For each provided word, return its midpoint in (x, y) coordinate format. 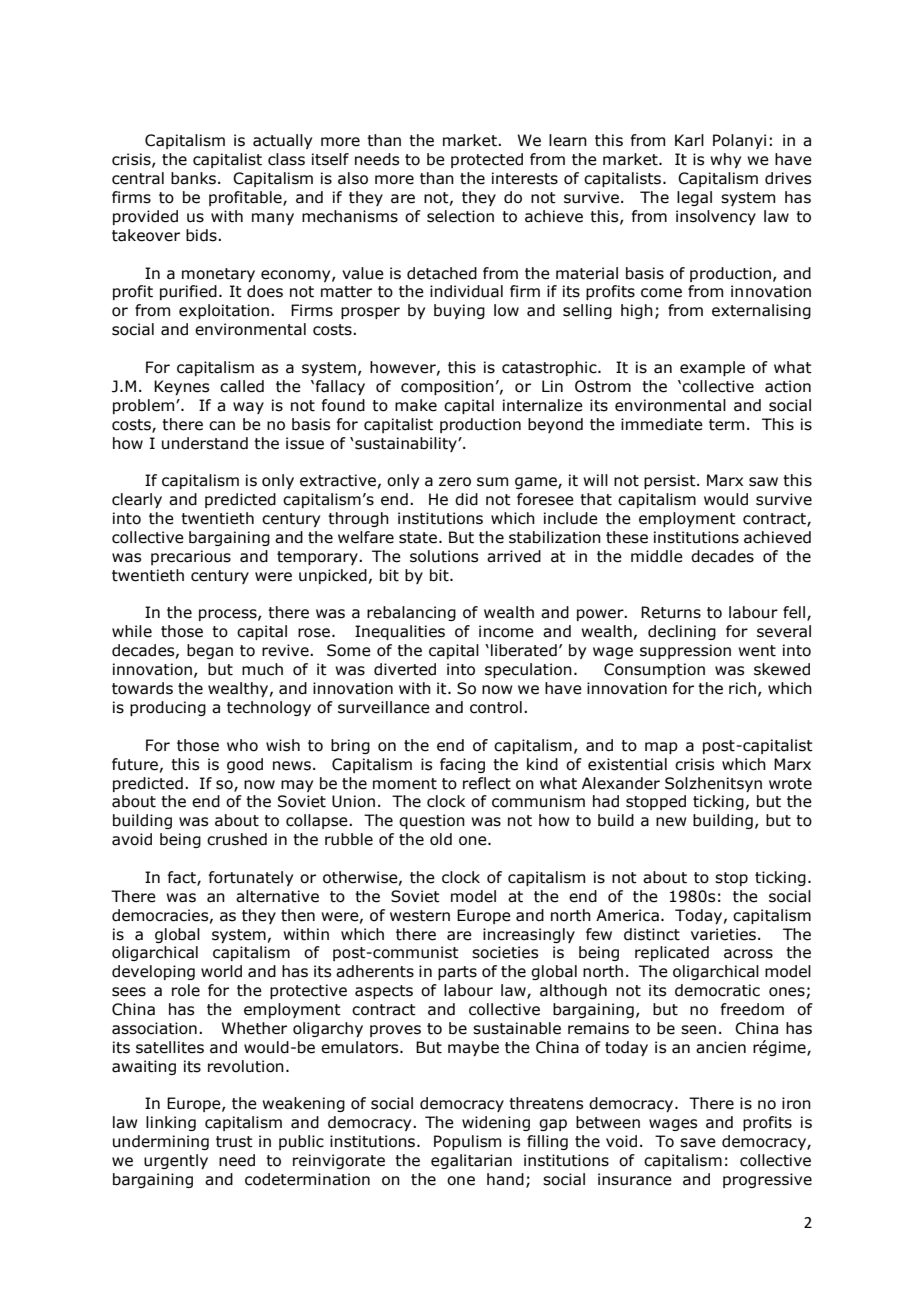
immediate (662, 424)
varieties (723, 934)
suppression (685, 651)
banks (195, 178)
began (210, 651)
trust (234, 1142)
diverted (405, 669)
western (420, 916)
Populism (467, 1142)
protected (487, 160)
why (725, 160)
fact (182, 878)
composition (447, 387)
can (222, 426)
